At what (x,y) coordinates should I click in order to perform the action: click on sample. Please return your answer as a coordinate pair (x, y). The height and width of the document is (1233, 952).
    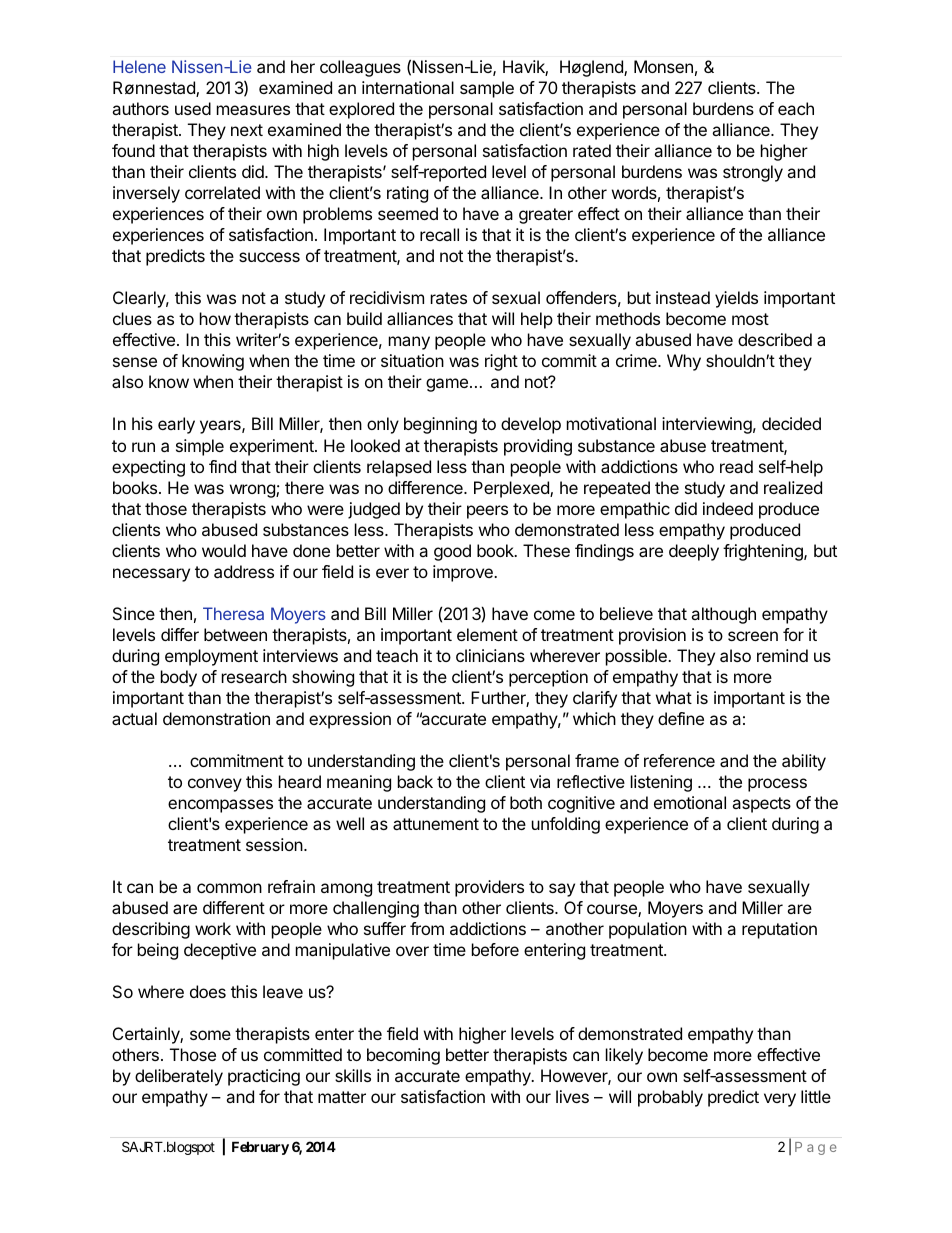
    Looking at the image, I should click on (487, 89).
